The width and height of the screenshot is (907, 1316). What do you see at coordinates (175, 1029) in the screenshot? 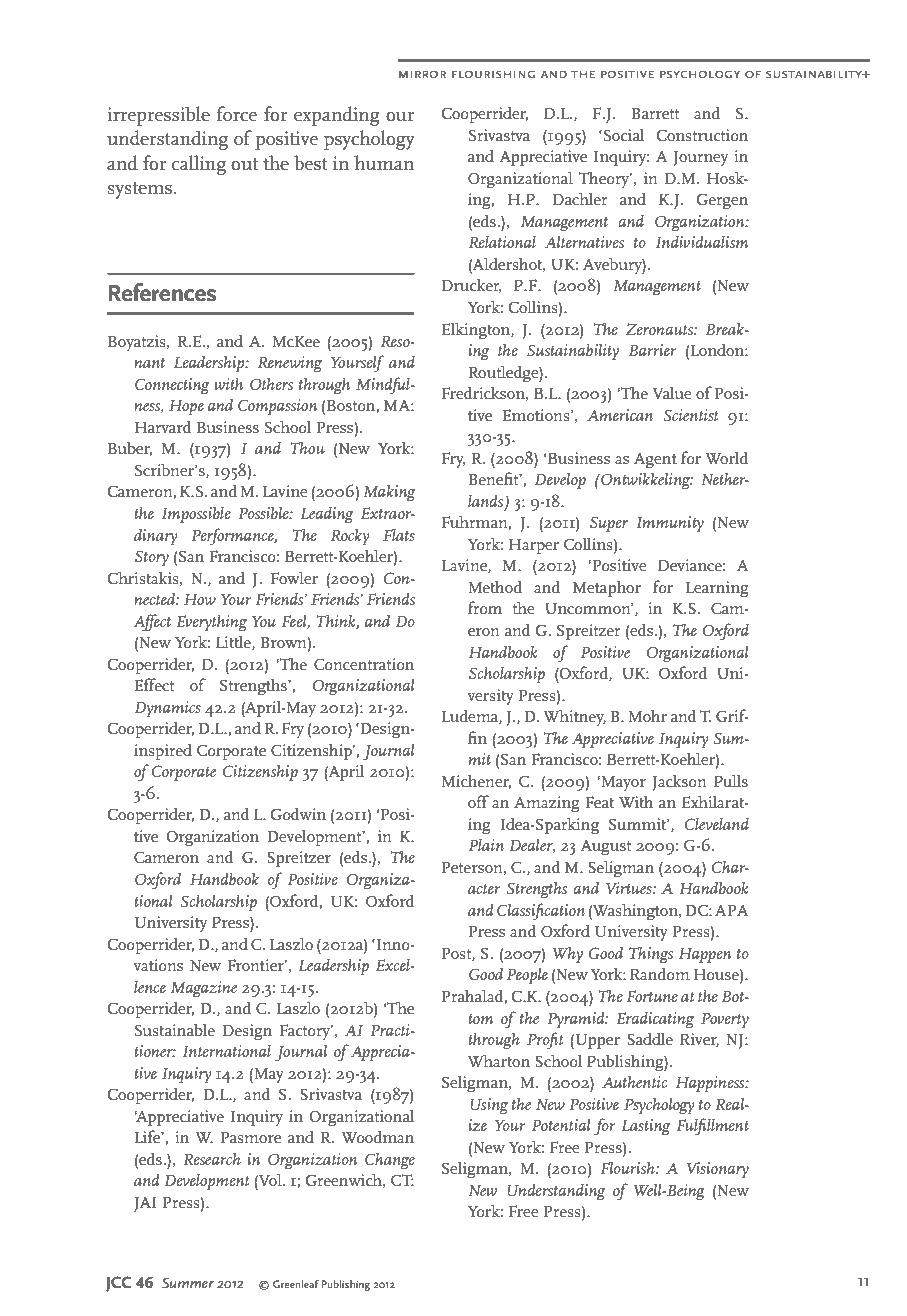
I see `Sustainable` at bounding box center [175, 1029].
